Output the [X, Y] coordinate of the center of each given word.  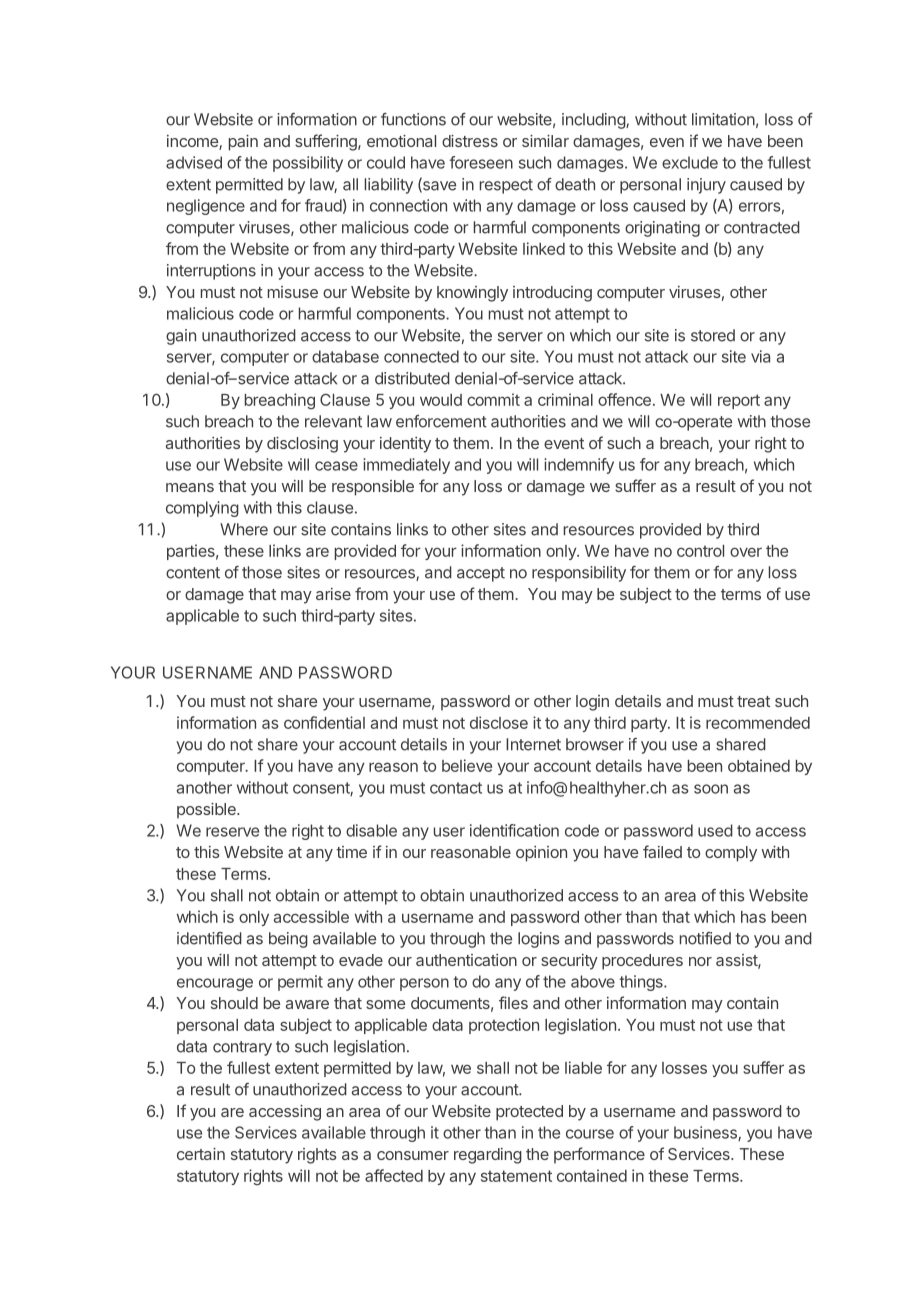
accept [481, 574]
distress [470, 141]
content [193, 573]
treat [753, 701]
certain [201, 1154]
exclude [690, 162]
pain [243, 143]
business [706, 1133]
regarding [488, 1156]
